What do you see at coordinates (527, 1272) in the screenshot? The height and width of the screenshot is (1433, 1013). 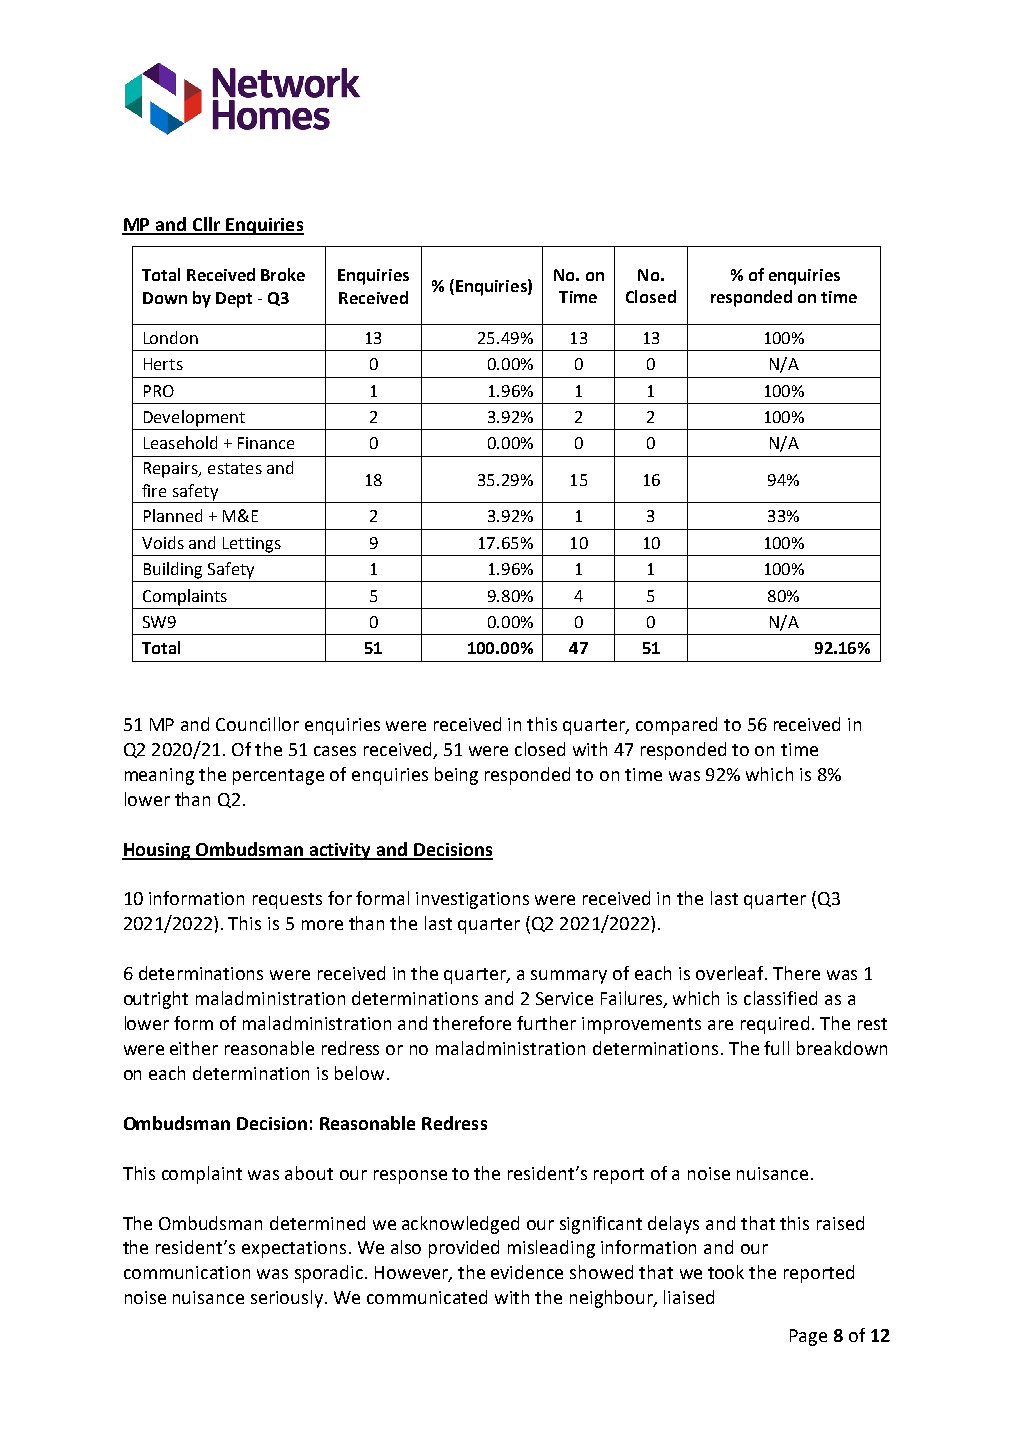 I see `evidence` at bounding box center [527, 1272].
